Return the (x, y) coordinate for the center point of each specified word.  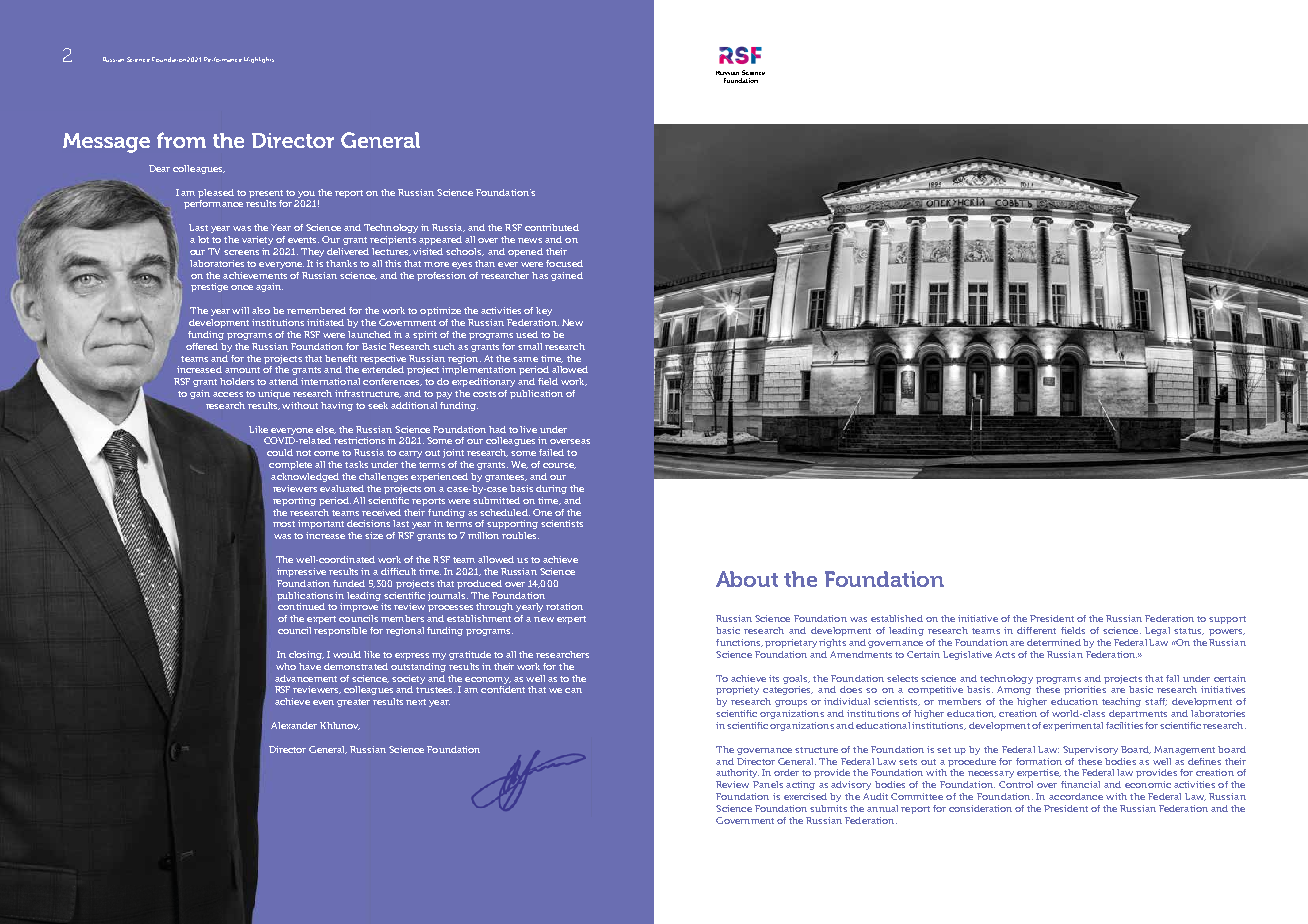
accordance (1076, 796)
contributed (552, 227)
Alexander (294, 725)
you (306, 194)
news (530, 240)
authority (737, 773)
